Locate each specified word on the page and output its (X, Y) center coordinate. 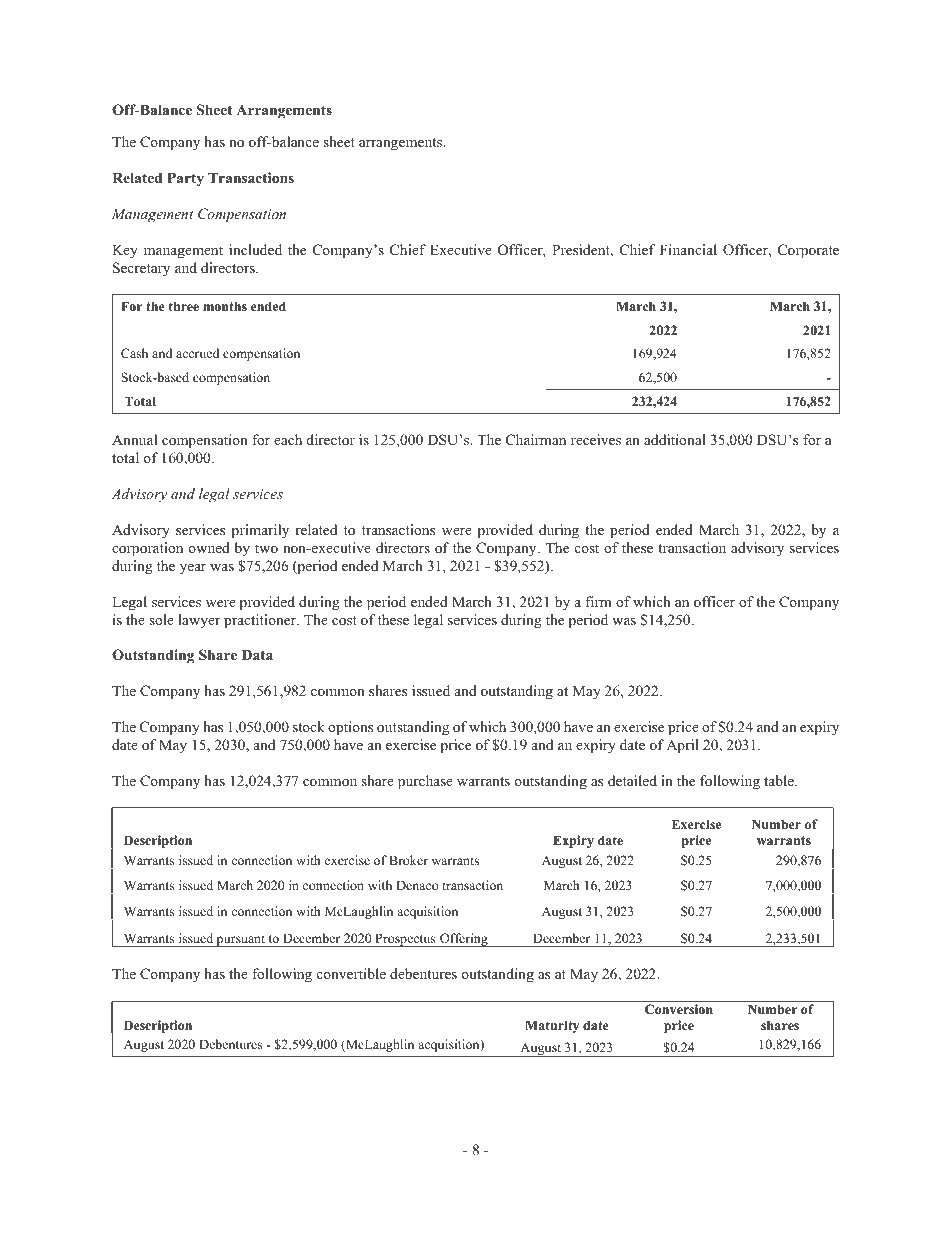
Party (185, 179)
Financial (688, 249)
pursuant (241, 941)
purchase (425, 782)
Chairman (536, 440)
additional (675, 439)
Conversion (679, 1009)
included (255, 249)
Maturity (552, 1026)
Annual (134, 439)
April (682, 746)
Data (257, 654)
